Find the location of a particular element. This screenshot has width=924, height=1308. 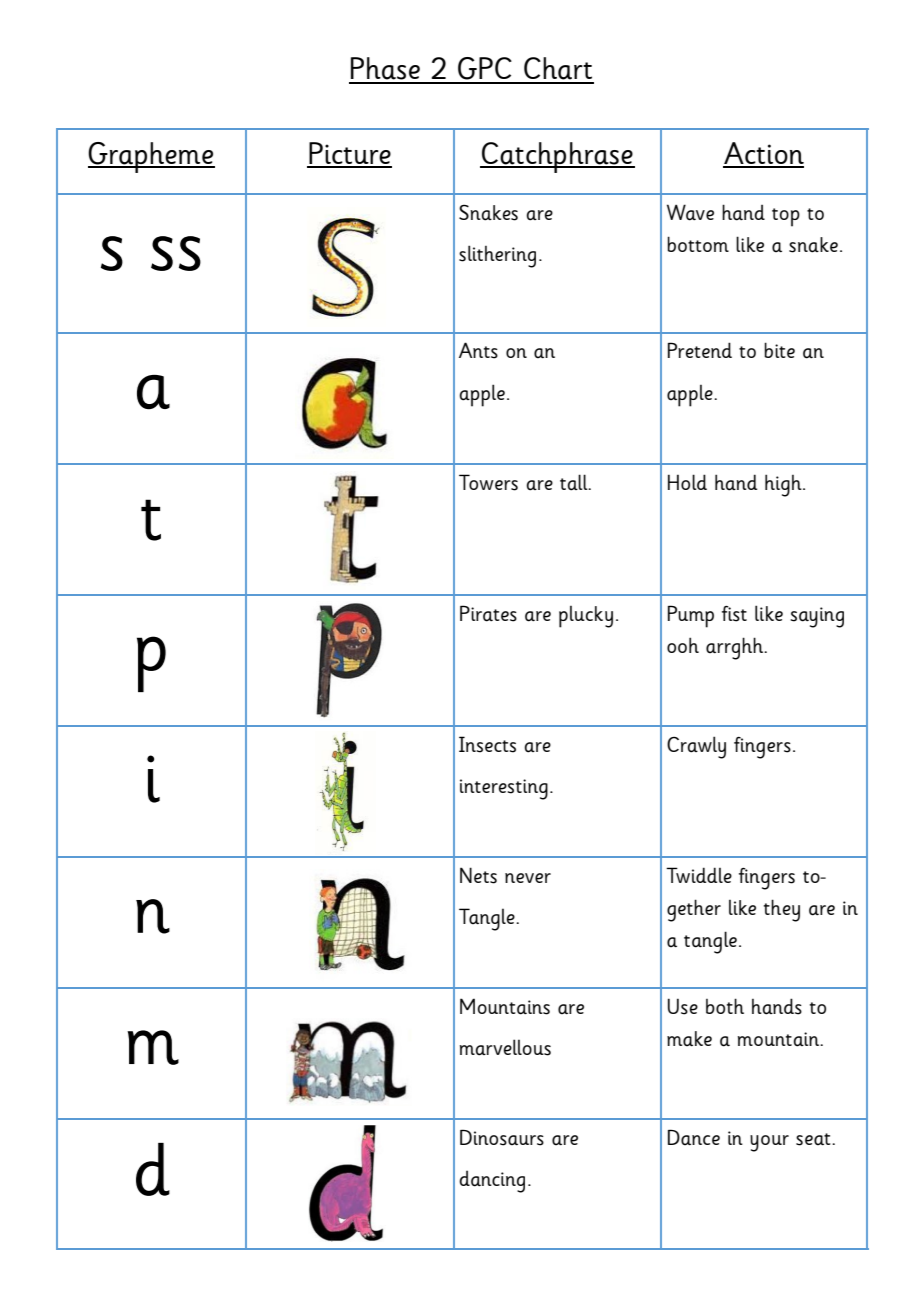

tall is located at coordinates (575, 482).
